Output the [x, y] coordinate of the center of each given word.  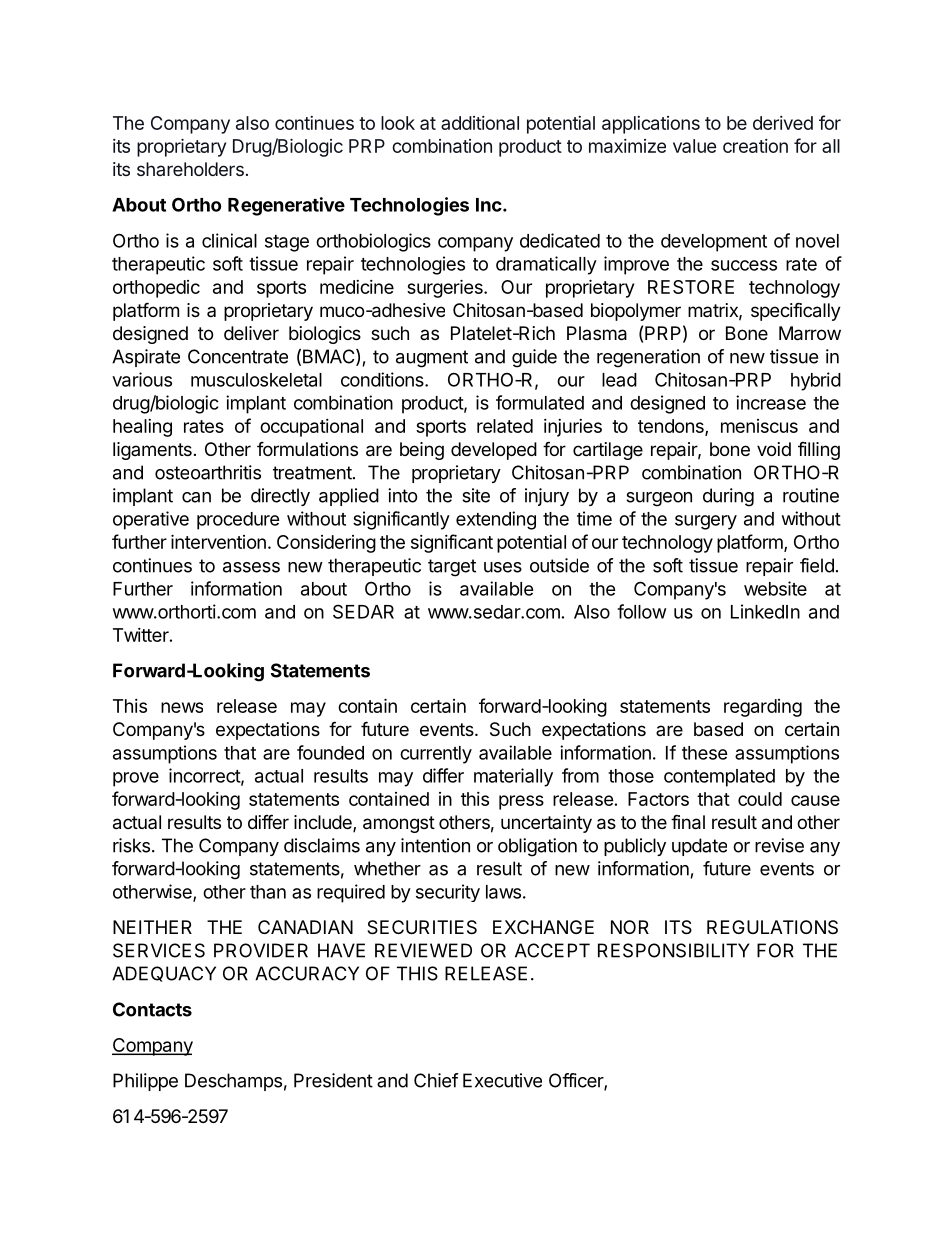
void [774, 449]
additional [480, 123]
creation [755, 146]
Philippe [145, 1082]
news [182, 707]
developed [494, 451]
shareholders [190, 169]
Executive [502, 1080]
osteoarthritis [208, 472]
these [705, 753]
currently [436, 755]
